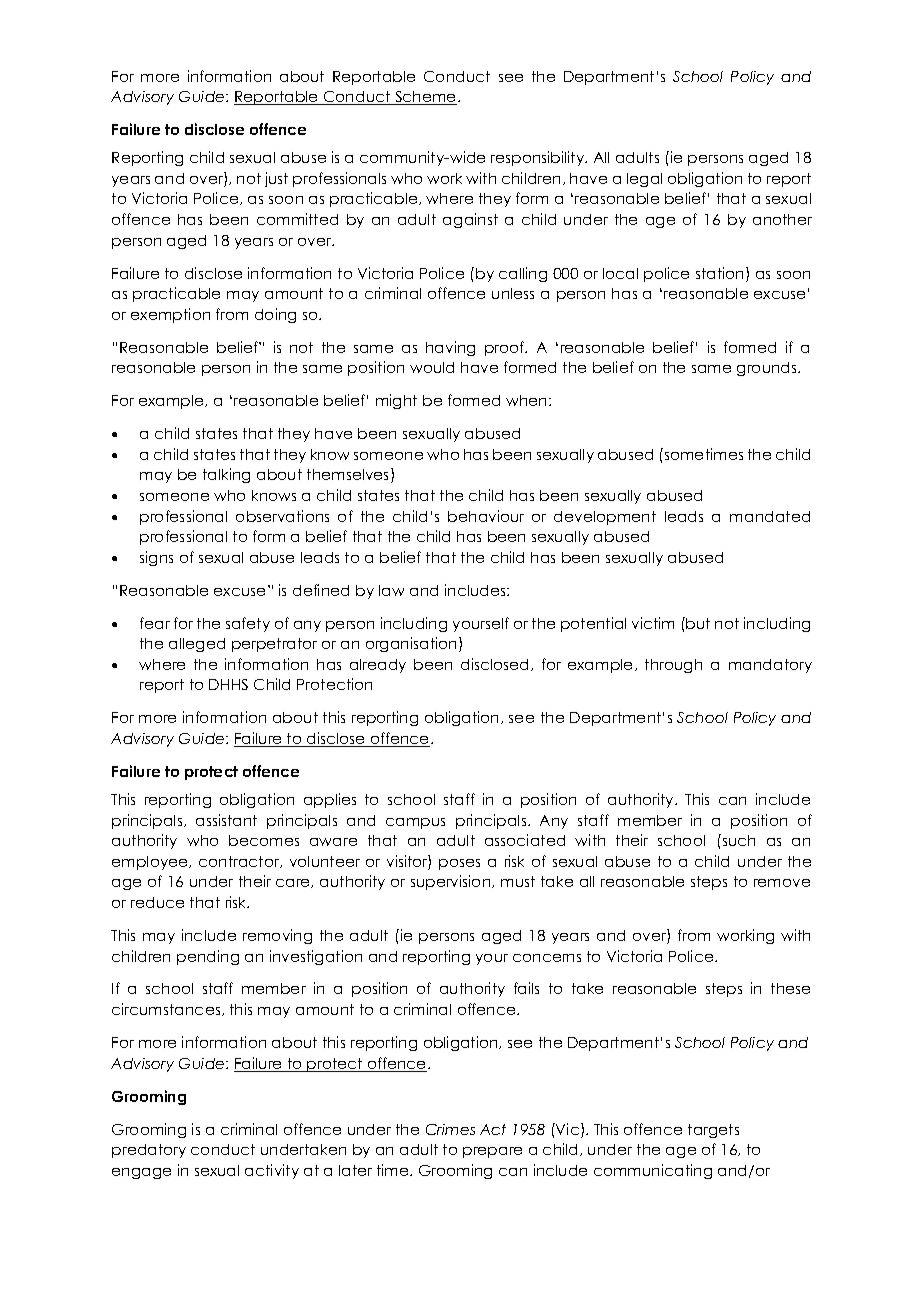  I want to click on alleged, so click(197, 645).
